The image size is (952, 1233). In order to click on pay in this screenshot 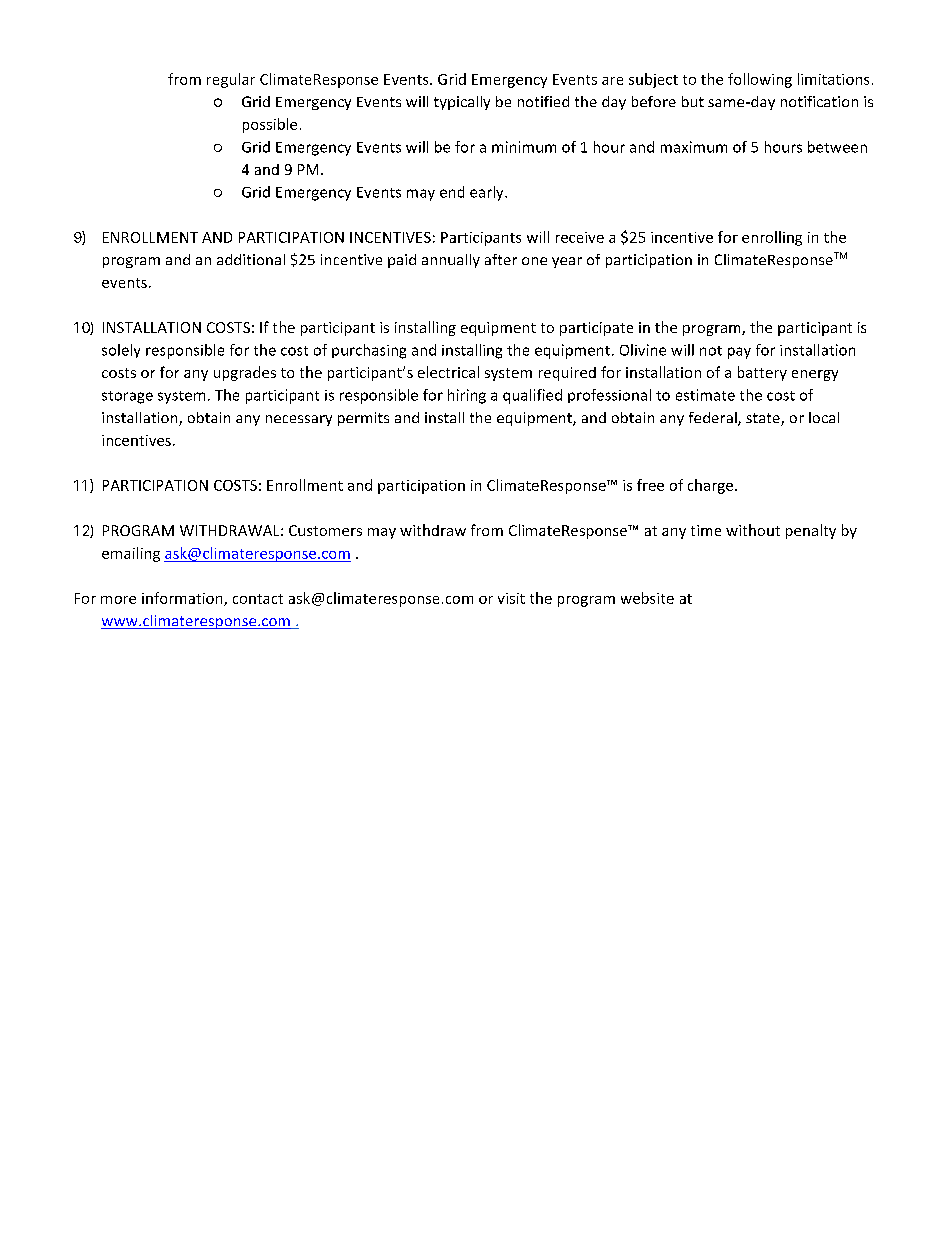, I will do `click(739, 353)`.
